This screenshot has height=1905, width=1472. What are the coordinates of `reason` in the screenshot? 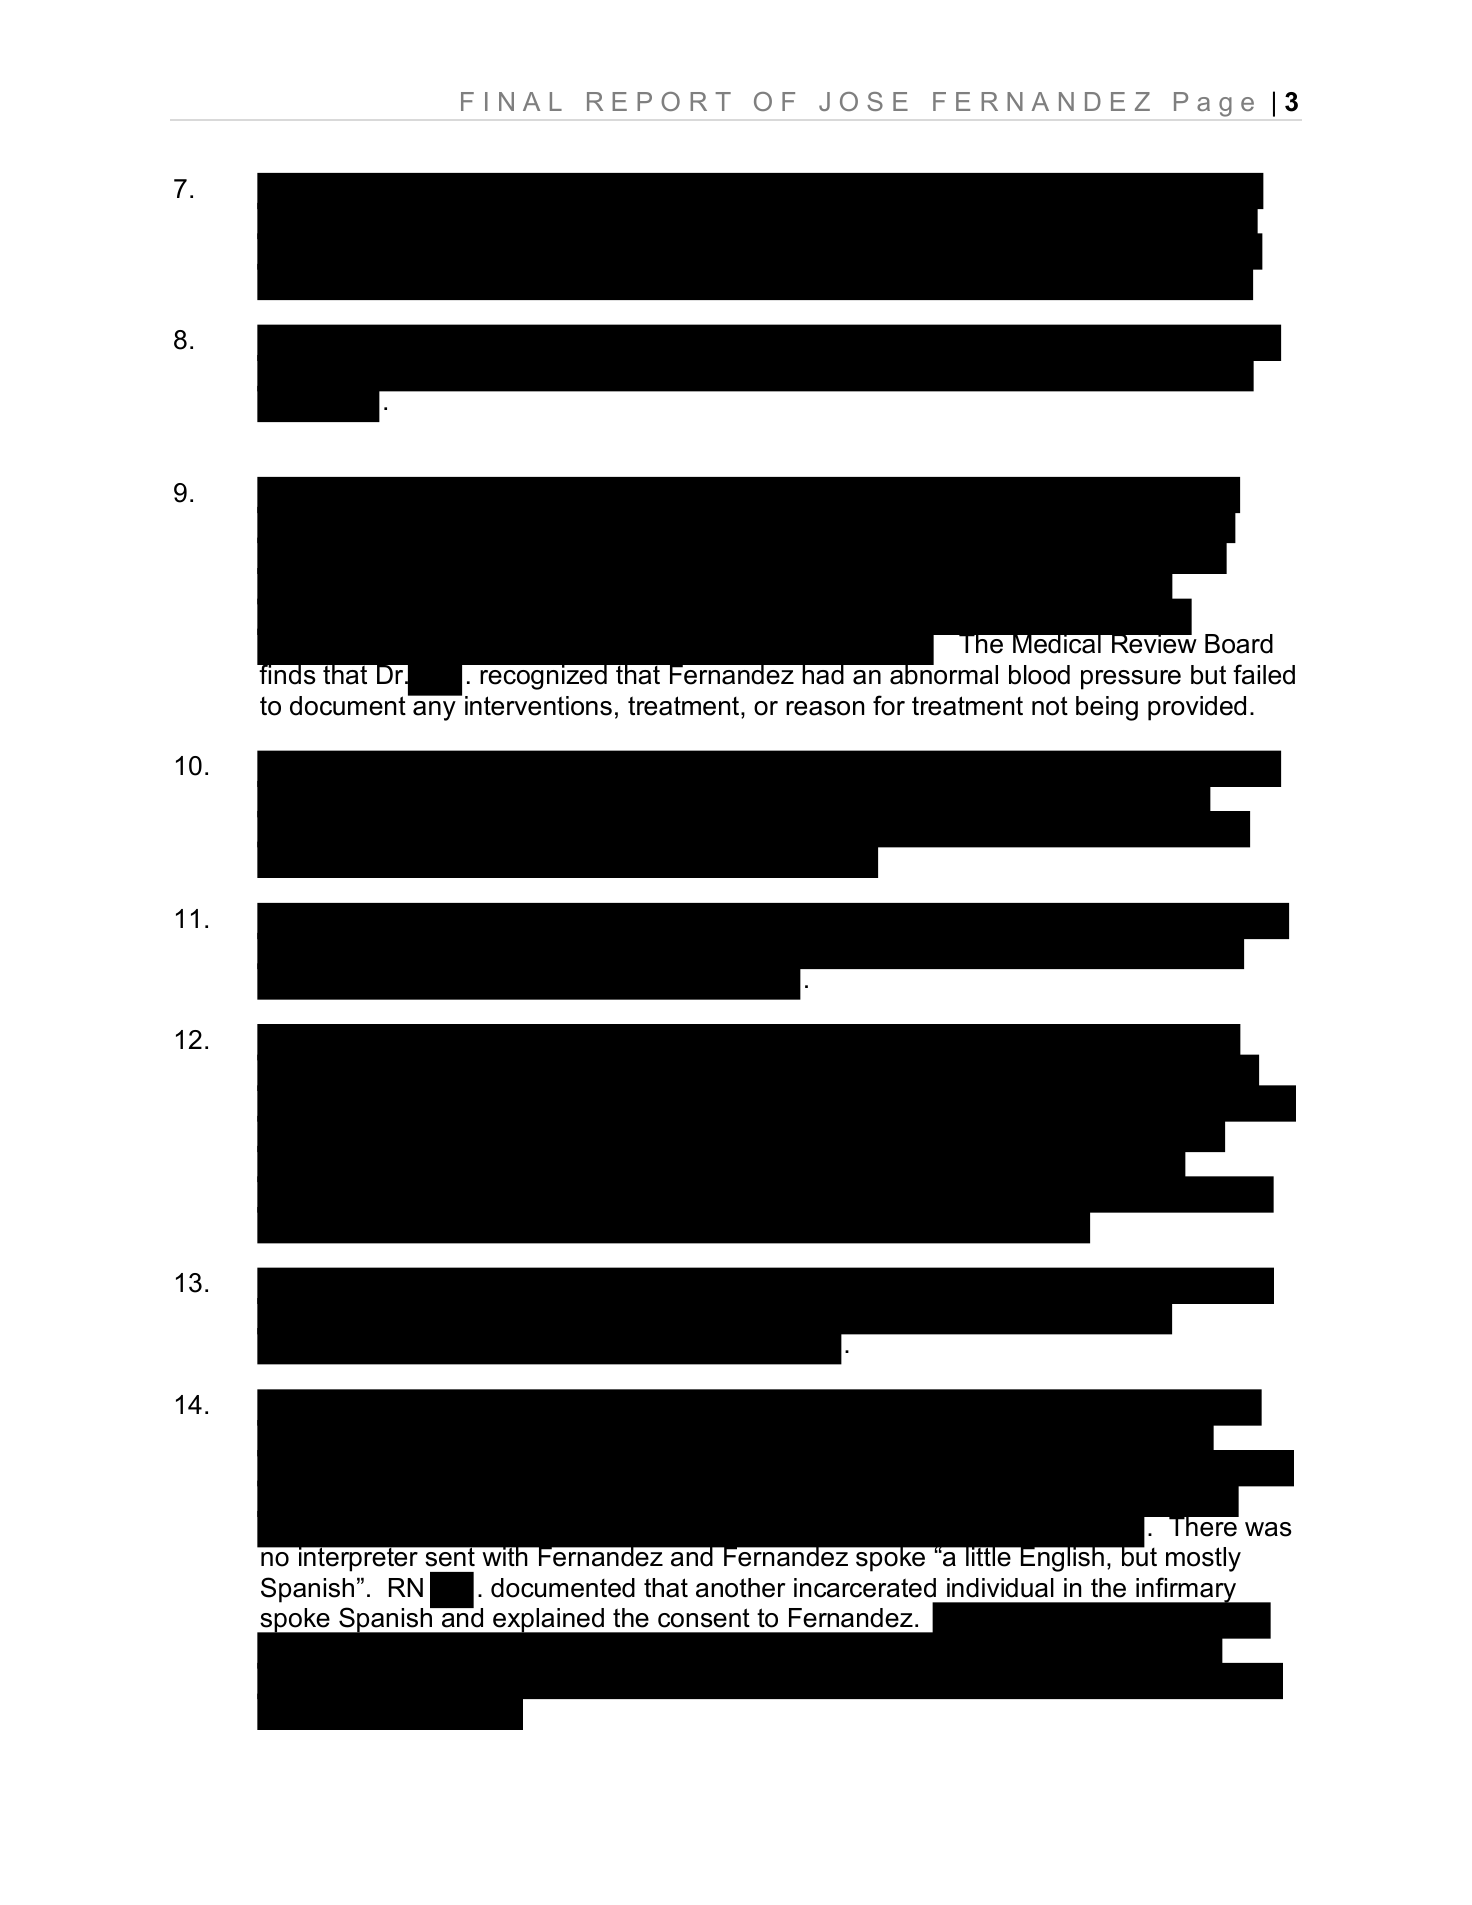 It's located at (825, 708).
